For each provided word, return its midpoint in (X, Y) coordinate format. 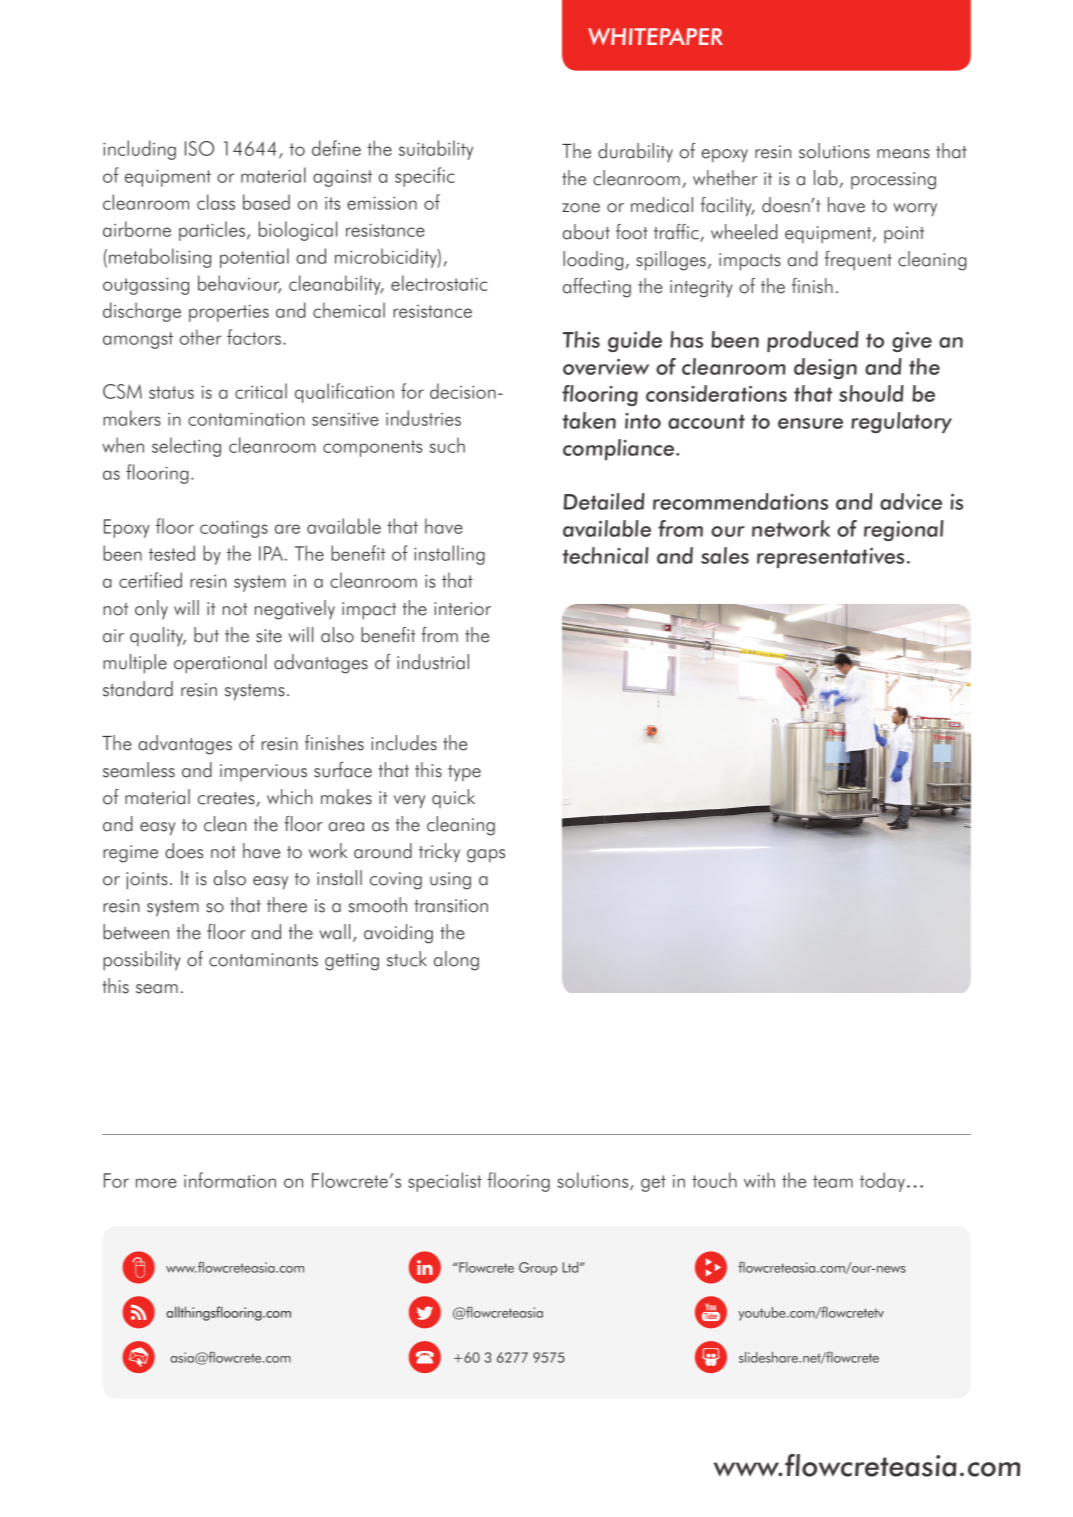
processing (893, 181)
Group (538, 1269)
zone (581, 208)
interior (462, 609)
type (464, 773)
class (216, 202)
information (230, 1180)
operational (220, 664)
